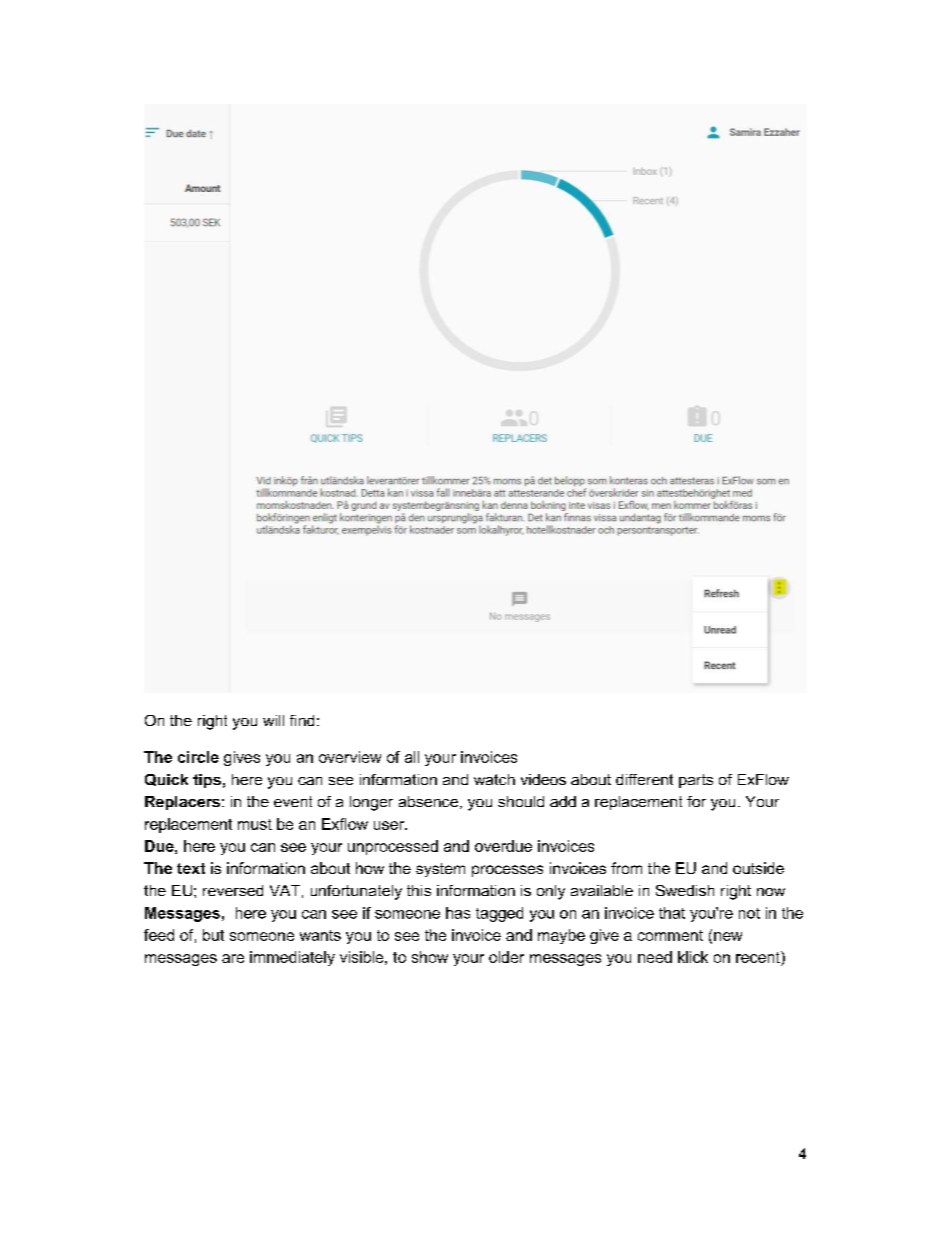 The height and width of the page is (1233, 952). Describe the element at coordinates (293, 801) in the page. I see `event` at that location.
